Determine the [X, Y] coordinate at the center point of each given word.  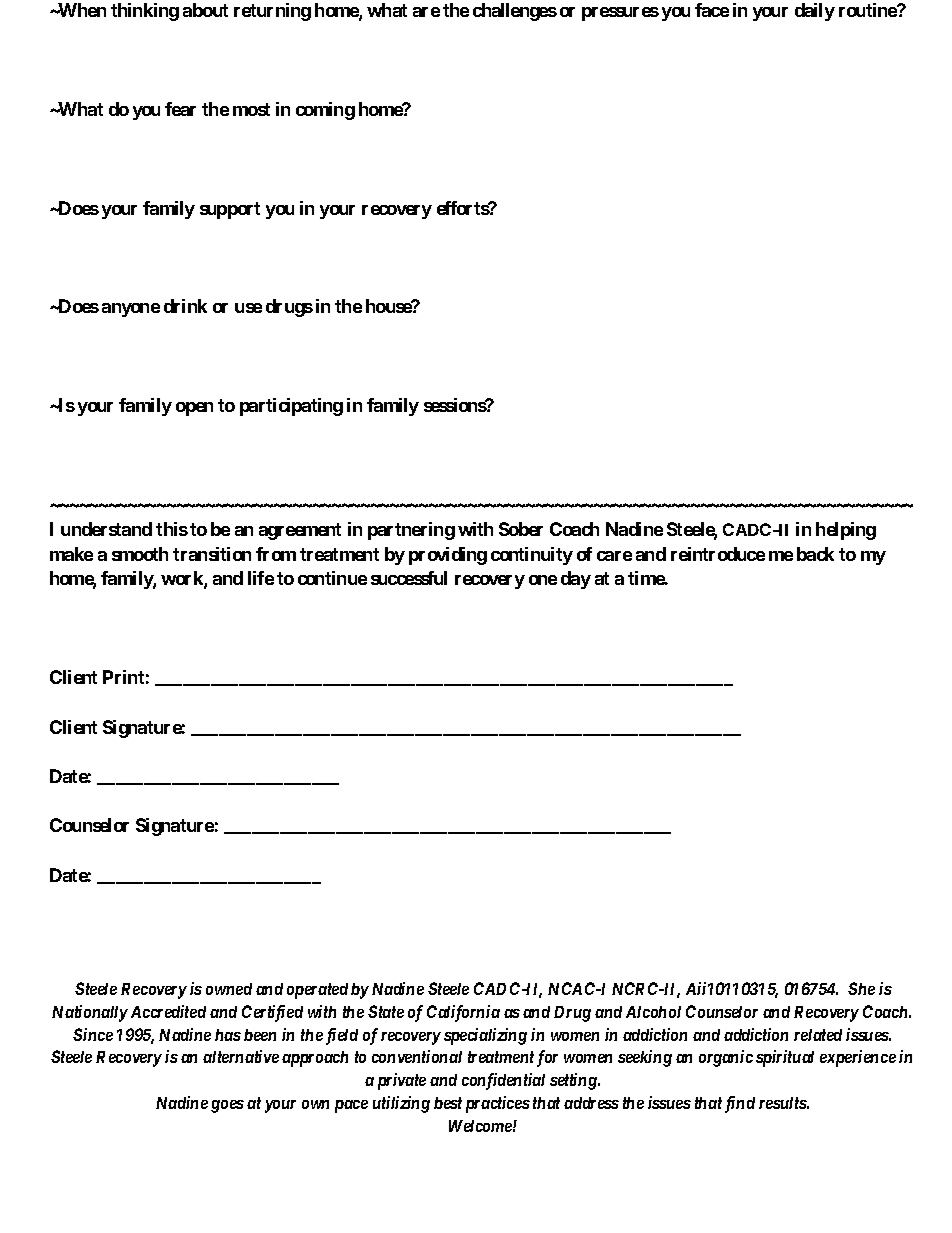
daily [815, 12]
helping [846, 531]
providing [448, 556]
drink [185, 306]
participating [291, 407]
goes [227, 1106]
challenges [515, 12]
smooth [140, 554]
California [463, 1013]
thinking [145, 12]
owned [229, 989]
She [861, 988]
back [815, 554]
